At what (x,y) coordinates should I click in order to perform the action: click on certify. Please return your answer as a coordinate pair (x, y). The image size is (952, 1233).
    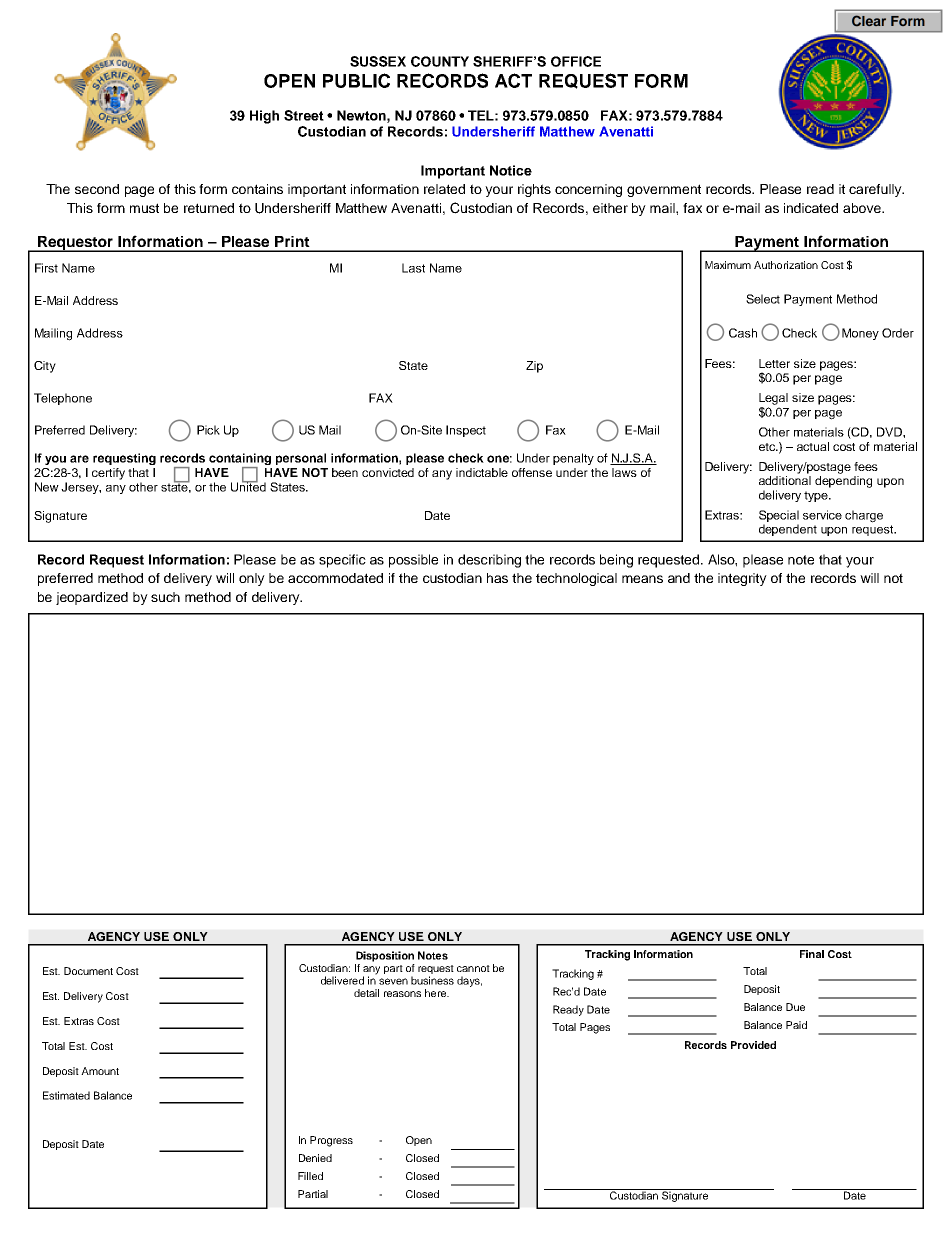
    Looking at the image, I should click on (108, 474).
